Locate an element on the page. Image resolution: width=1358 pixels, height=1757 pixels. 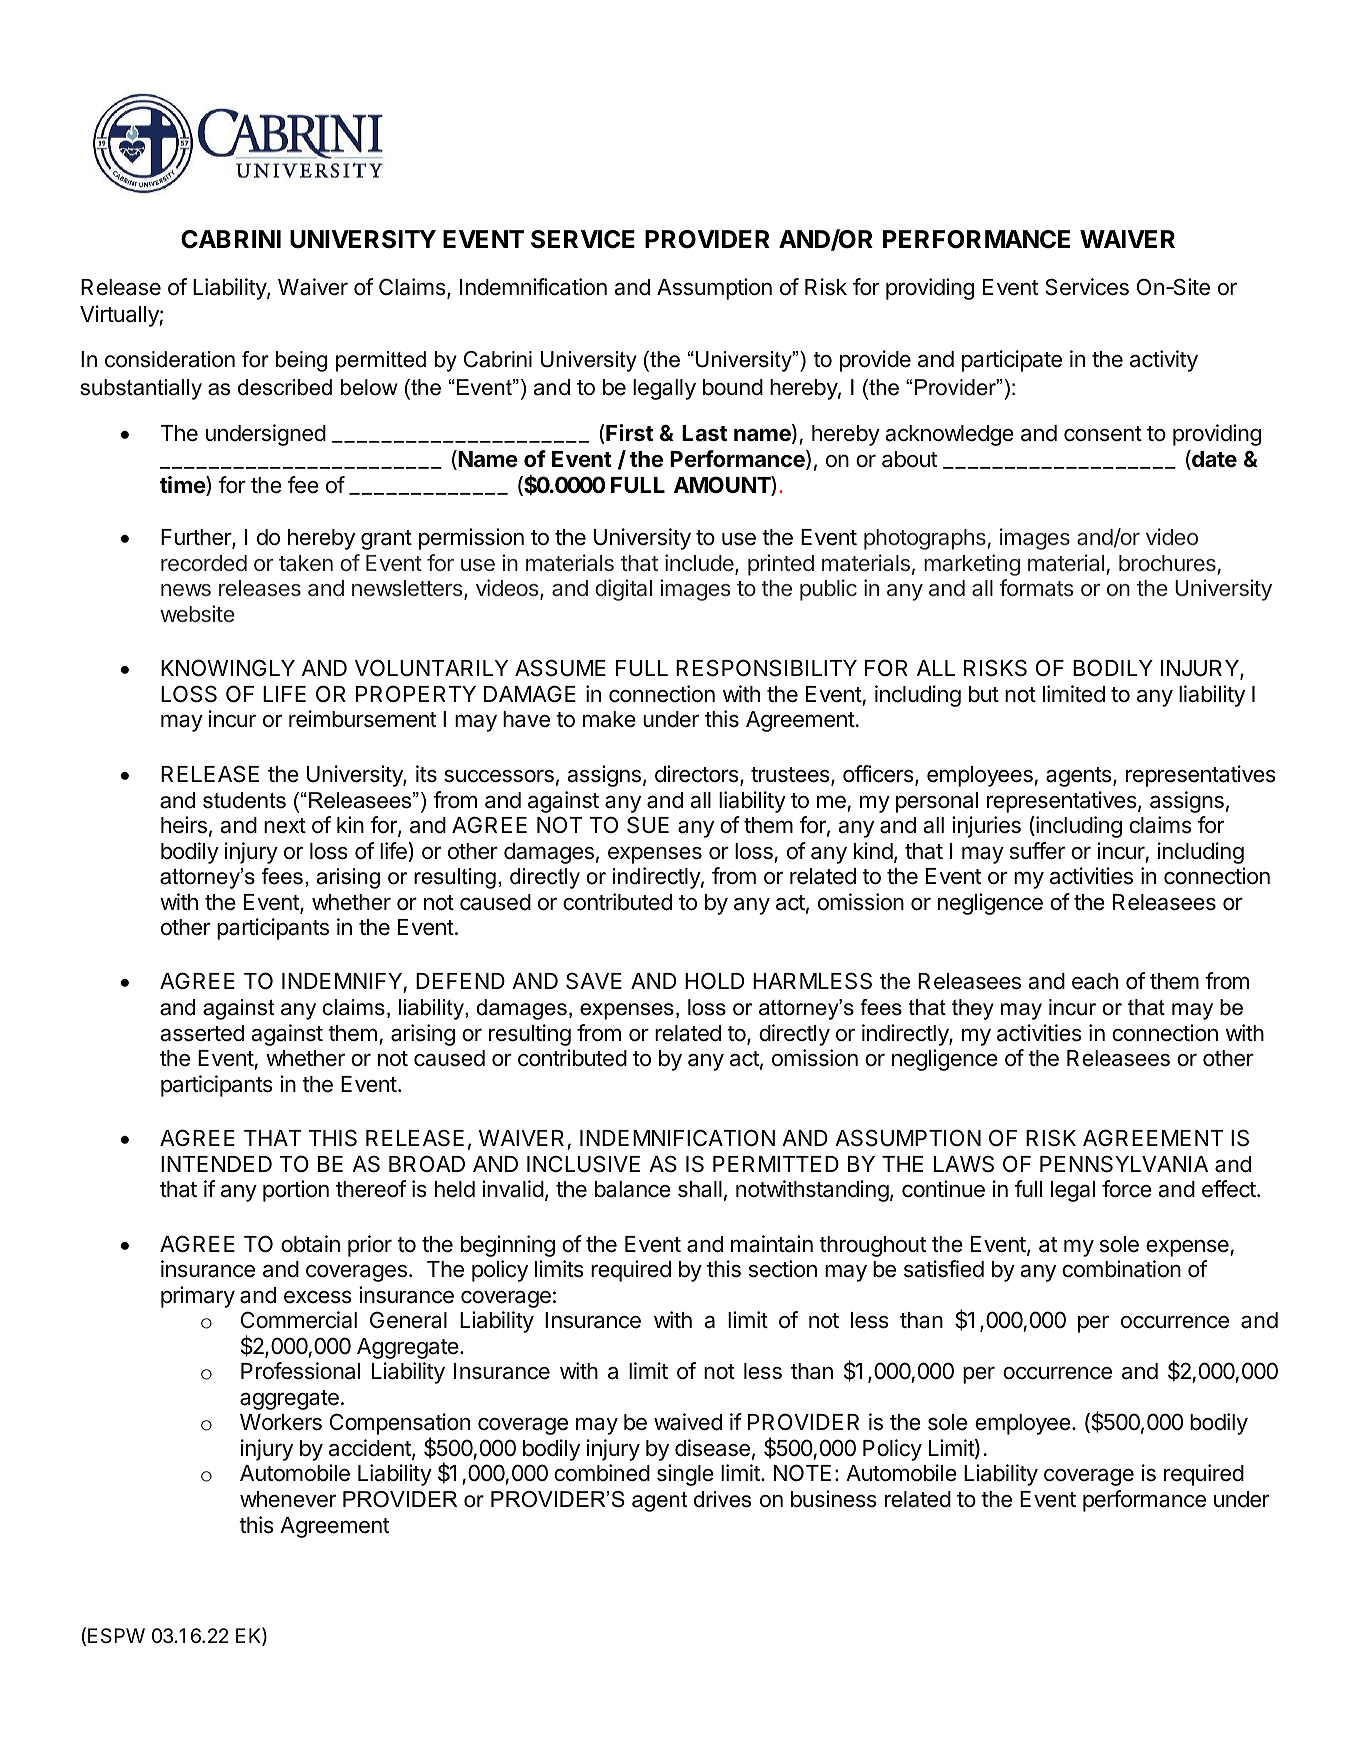
described is located at coordinates (285, 387).
